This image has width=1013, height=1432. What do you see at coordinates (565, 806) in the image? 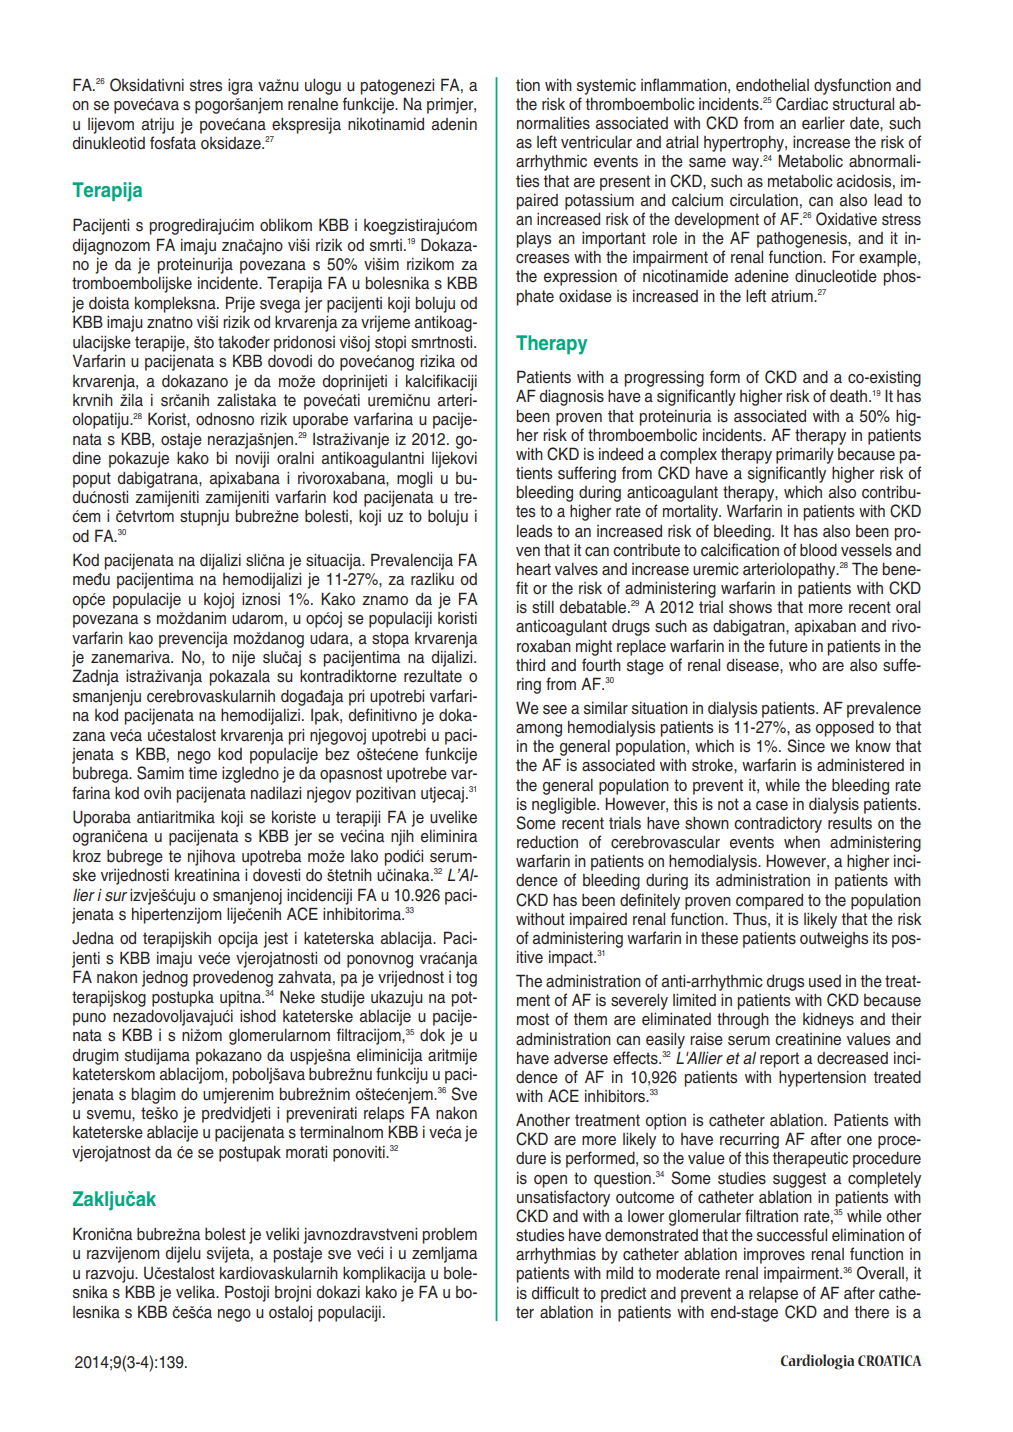
I see `negligible` at bounding box center [565, 806].
